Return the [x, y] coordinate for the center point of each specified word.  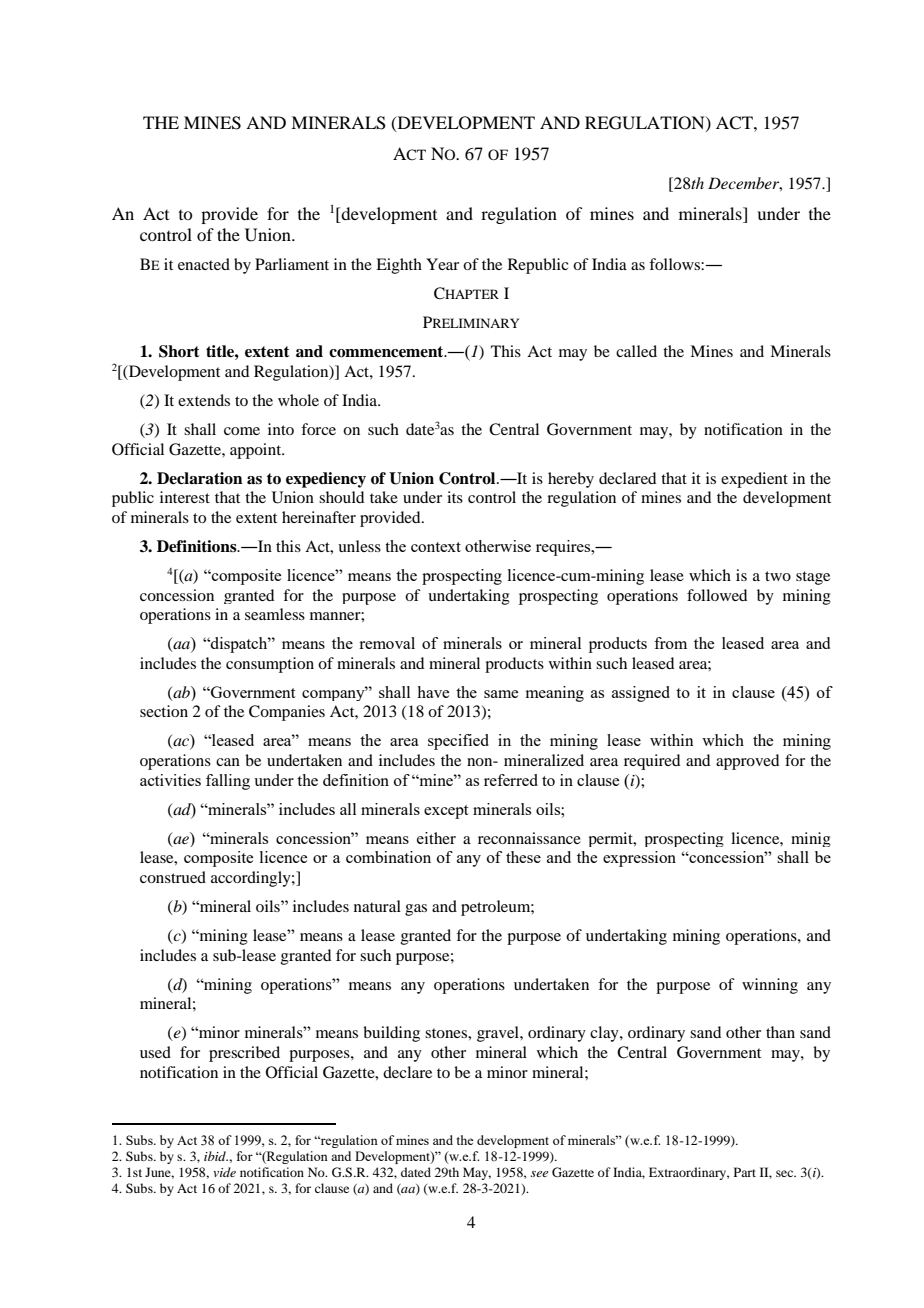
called [636, 351]
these [523, 857]
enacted [204, 264]
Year [442, 264]
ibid [216, 1156]
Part [745, 1172]
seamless [275, 614]
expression [639, 859]
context [436, 547]
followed [717, 595]
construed [173, 877]
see [539, 1174]
